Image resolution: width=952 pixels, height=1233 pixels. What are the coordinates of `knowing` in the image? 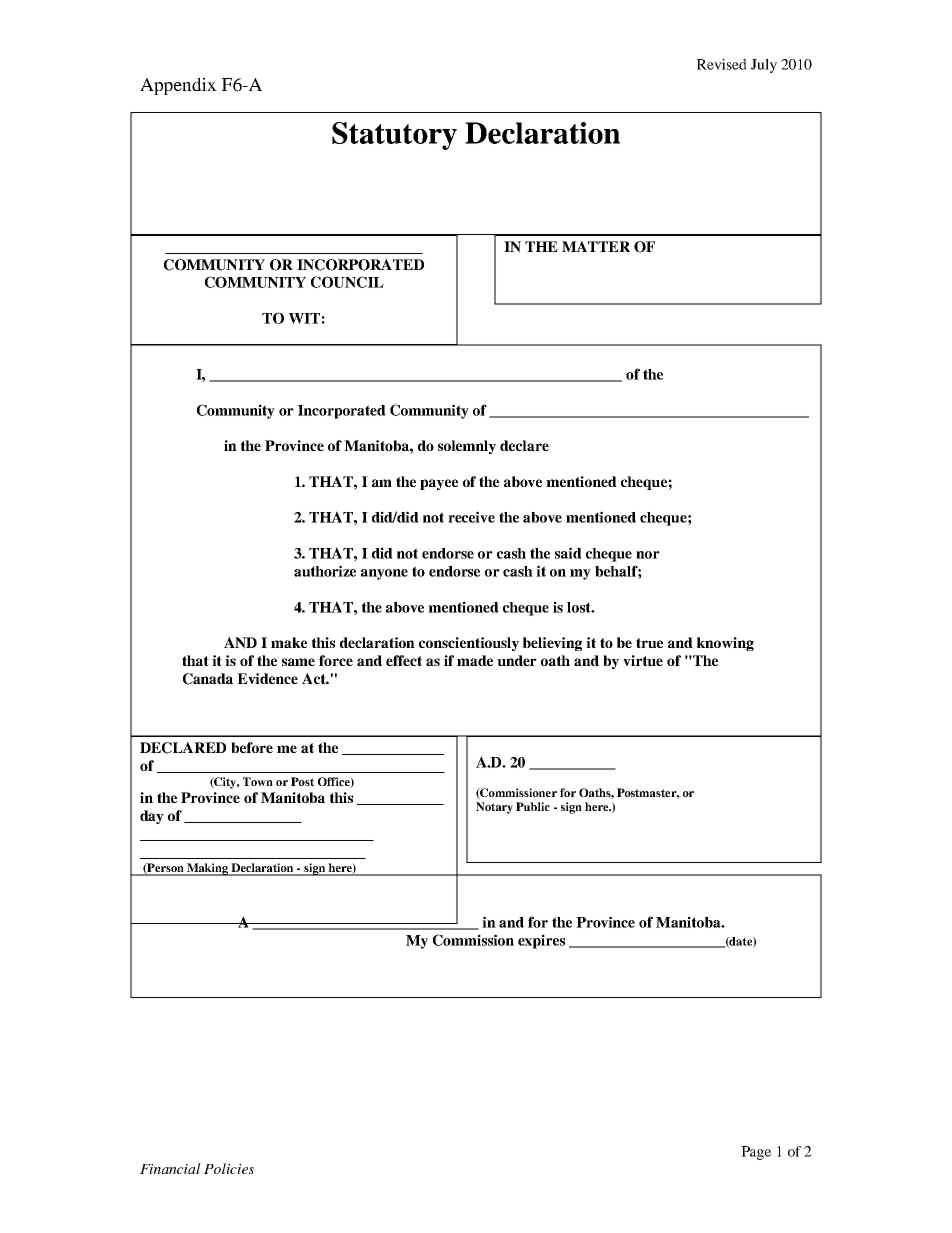 It's located at (725, 644).
